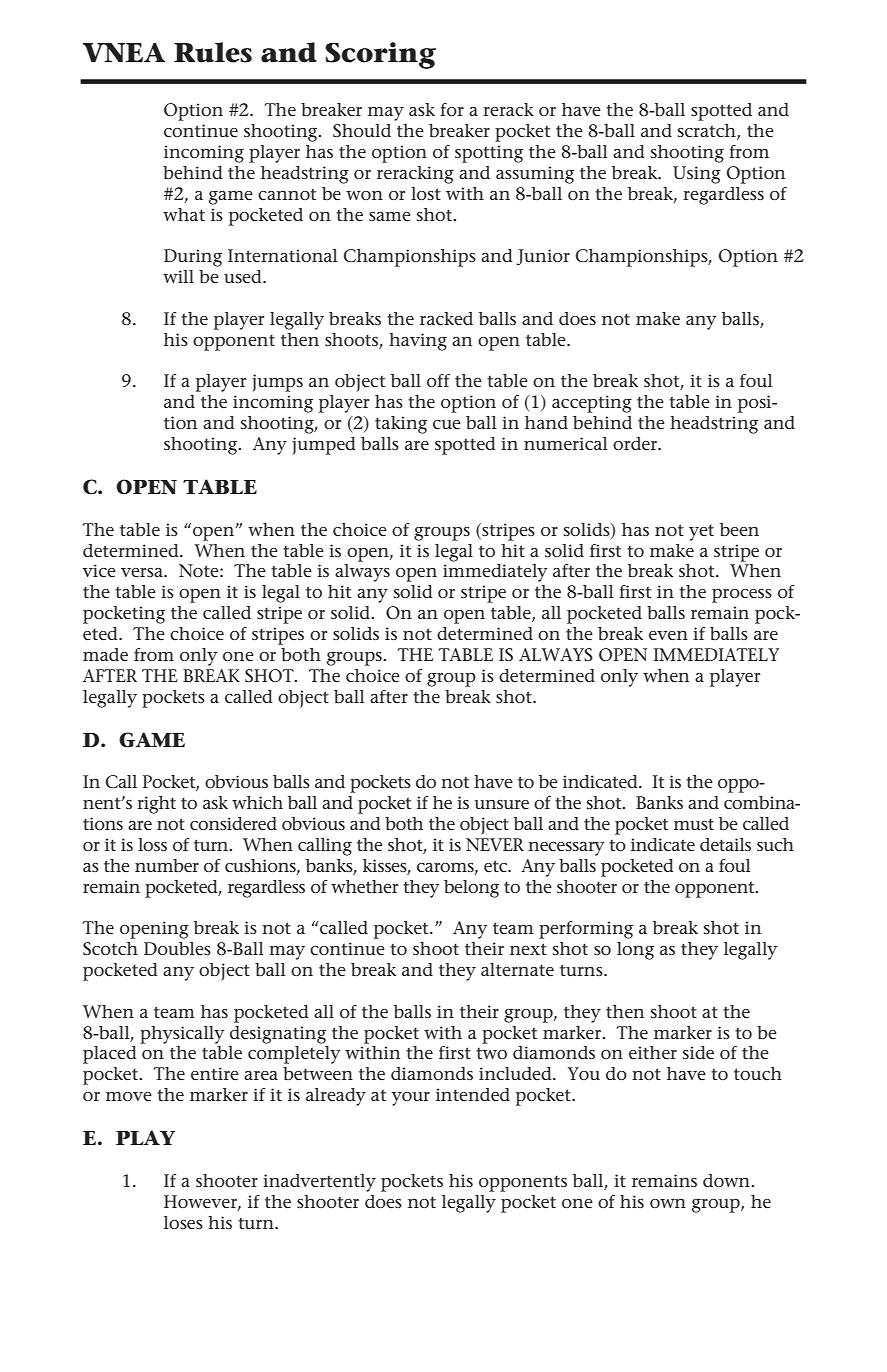 This document has height=1372, width=887. What do you see at coordinates (183, 1223) in the document?
I see `loses` at bounding box center [183, 1223].
